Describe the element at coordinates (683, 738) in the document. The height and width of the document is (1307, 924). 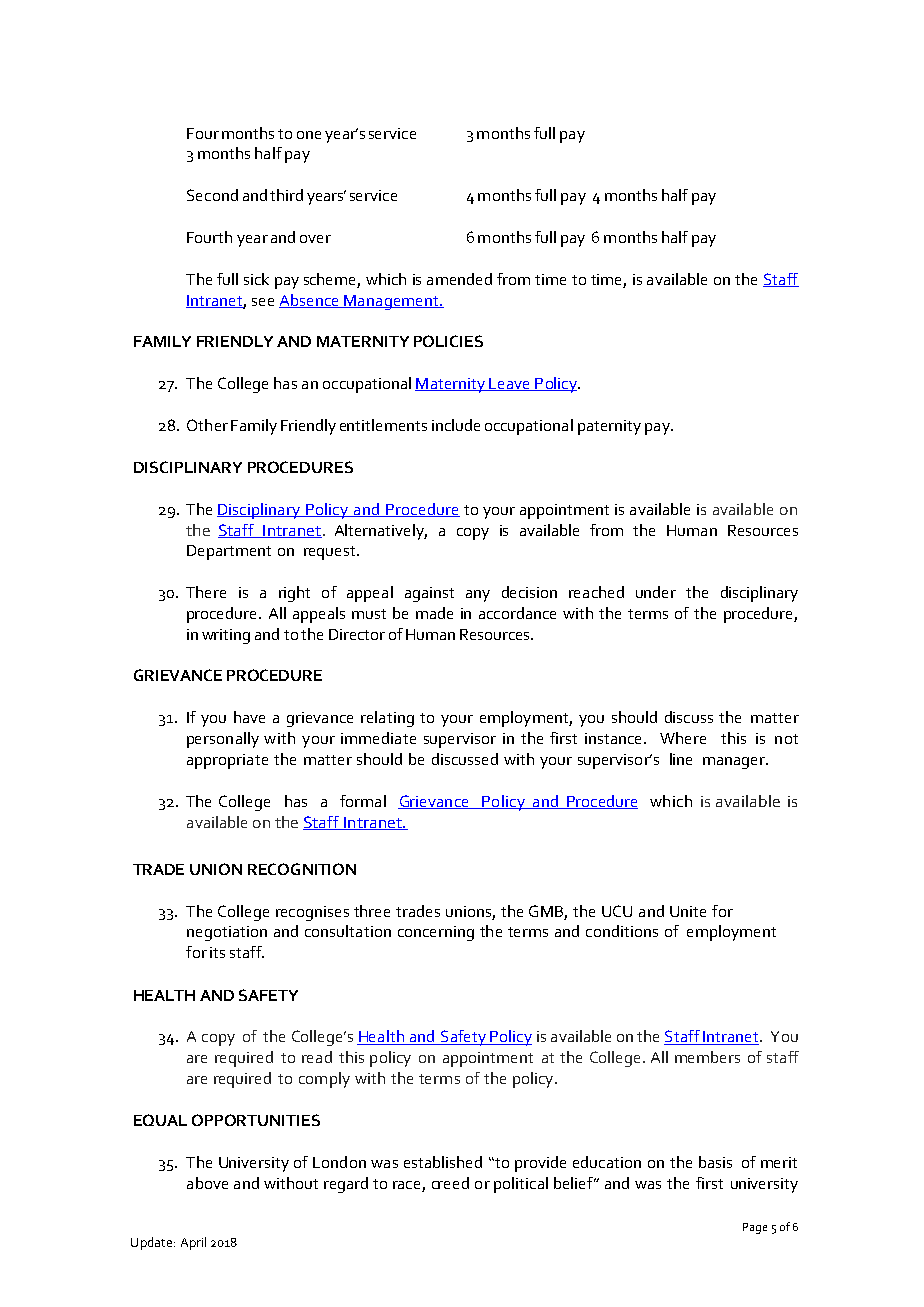
I see `Where` at that location.
